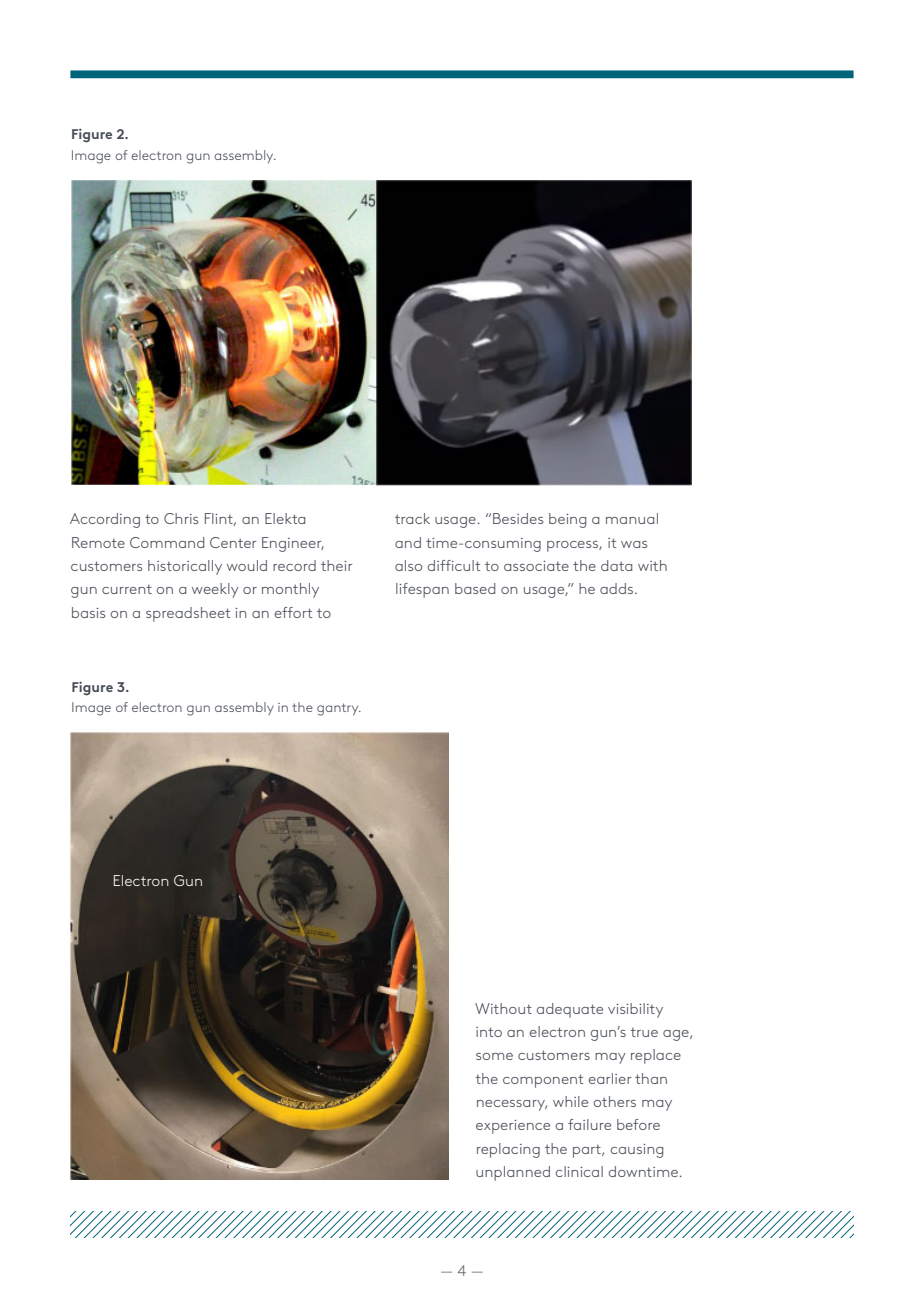 The height and width of the screenshot is (1308, 924). Describe the element at coordinates (635, 1010) in the screenshot. I see `visibility` at that location.
